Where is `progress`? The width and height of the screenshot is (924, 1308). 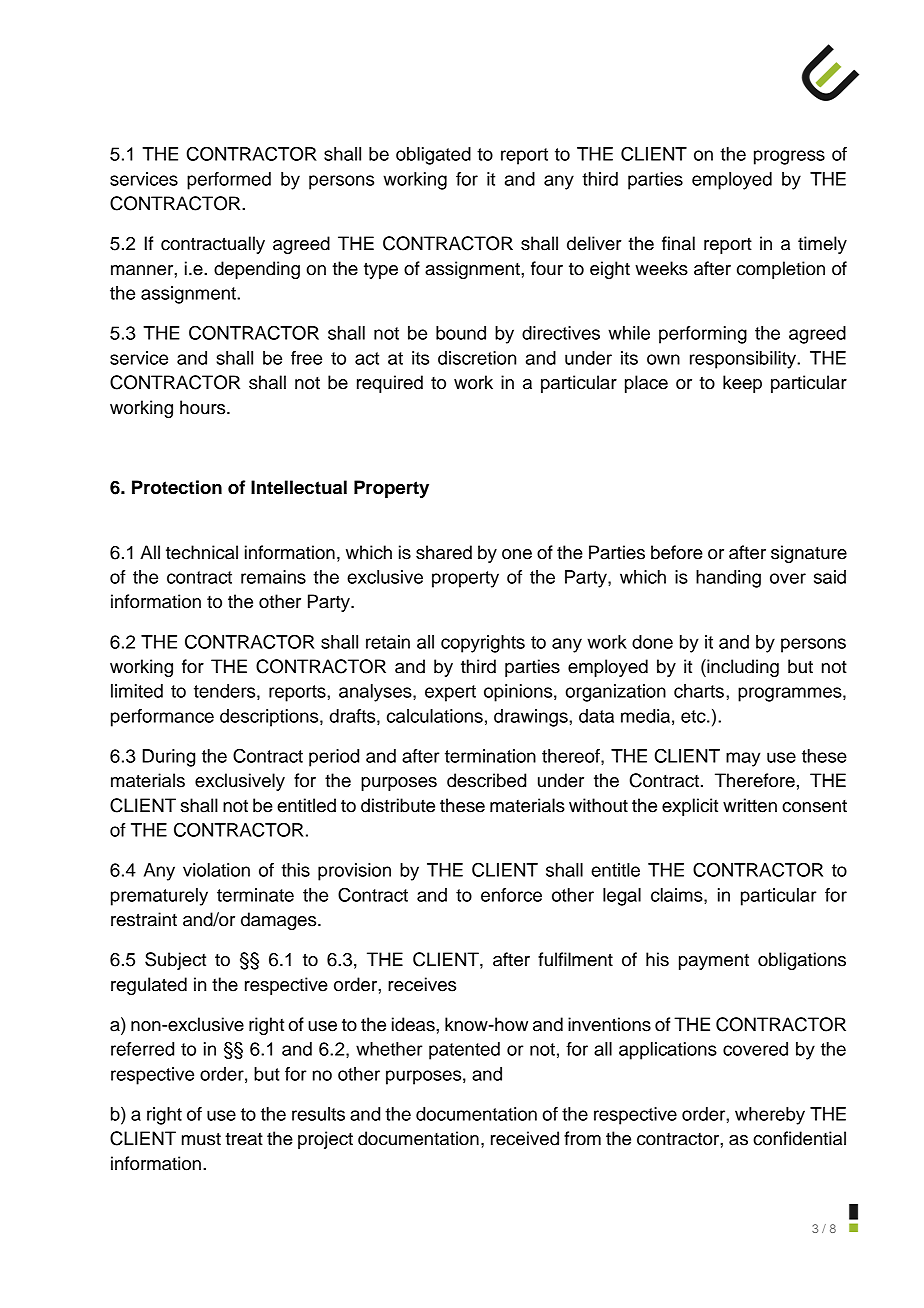 progress is located at coordinates (789, 157).
